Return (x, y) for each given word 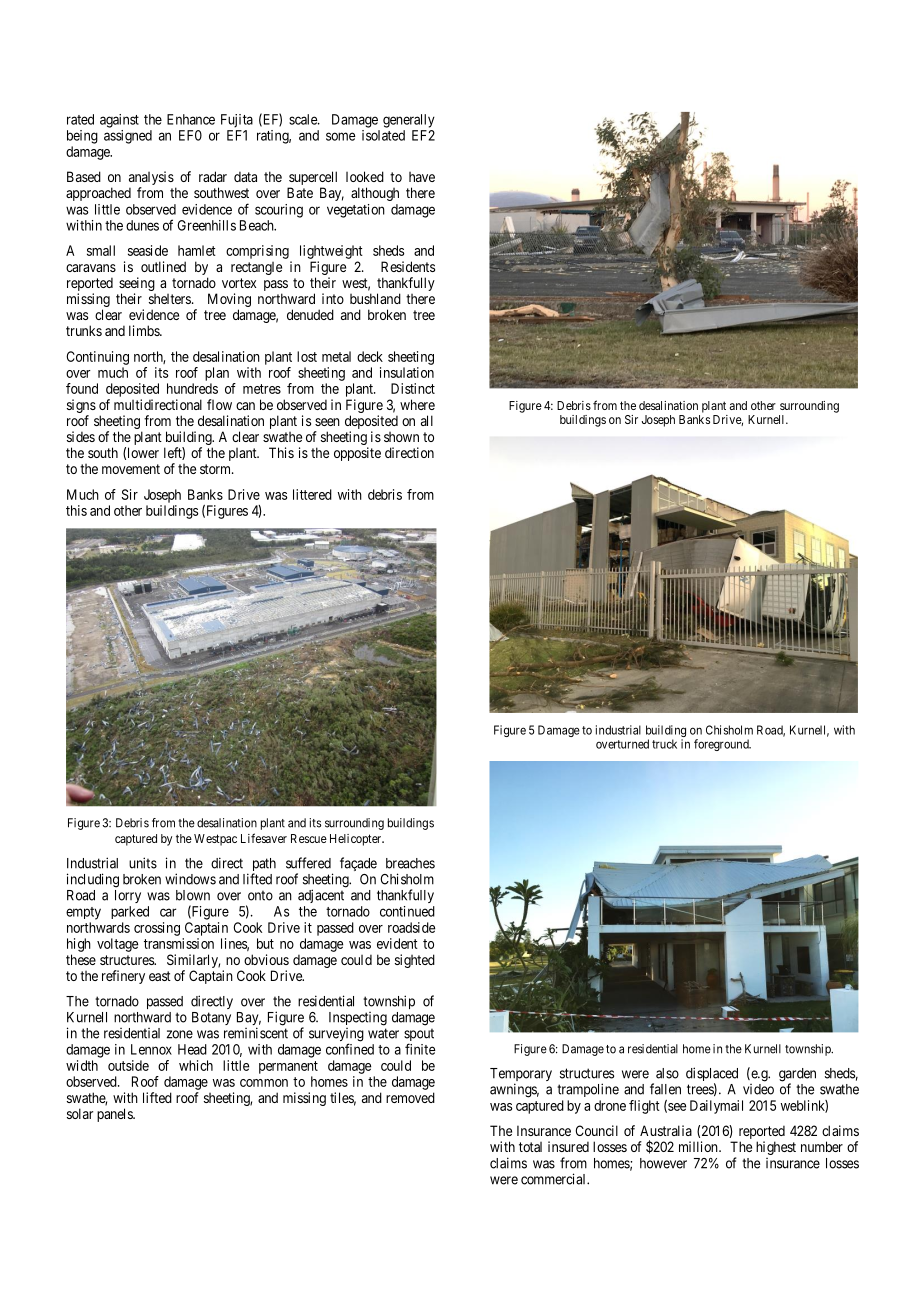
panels (115, 1115)
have (422, 177)
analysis (151, 179)
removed (410, 1097)
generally (409, 121)
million (699, 1146)
